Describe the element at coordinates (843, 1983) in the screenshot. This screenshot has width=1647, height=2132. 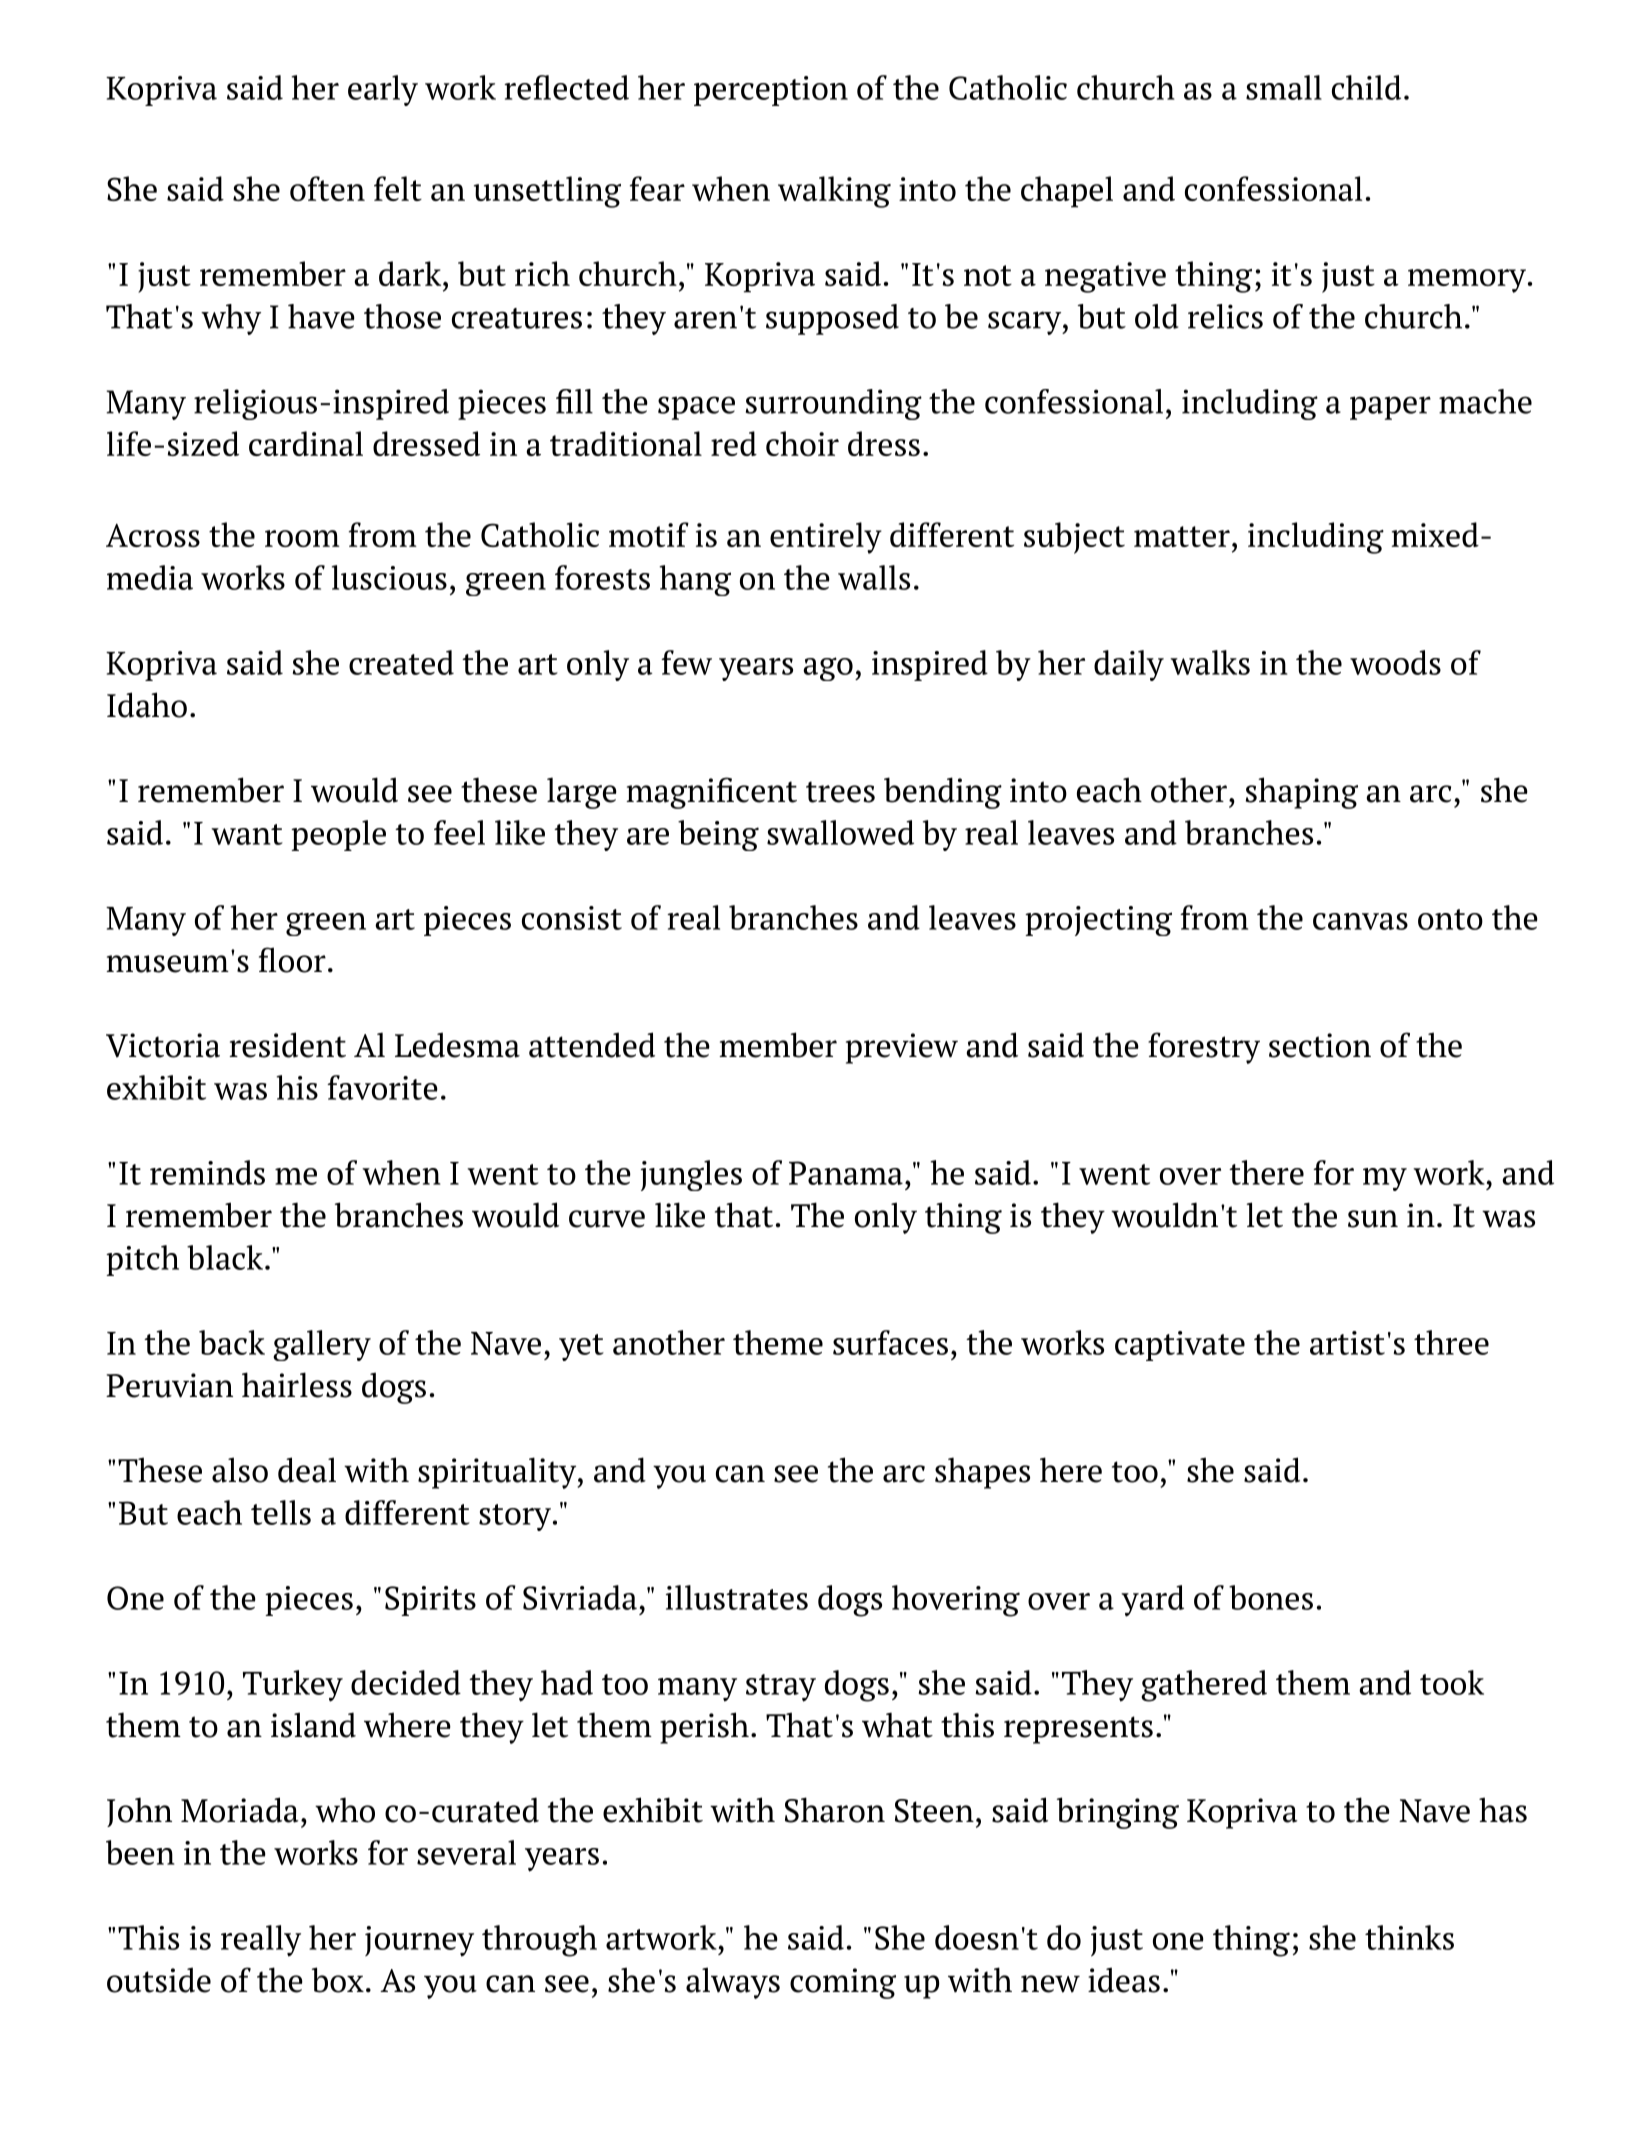
I see `coming` at that location.
